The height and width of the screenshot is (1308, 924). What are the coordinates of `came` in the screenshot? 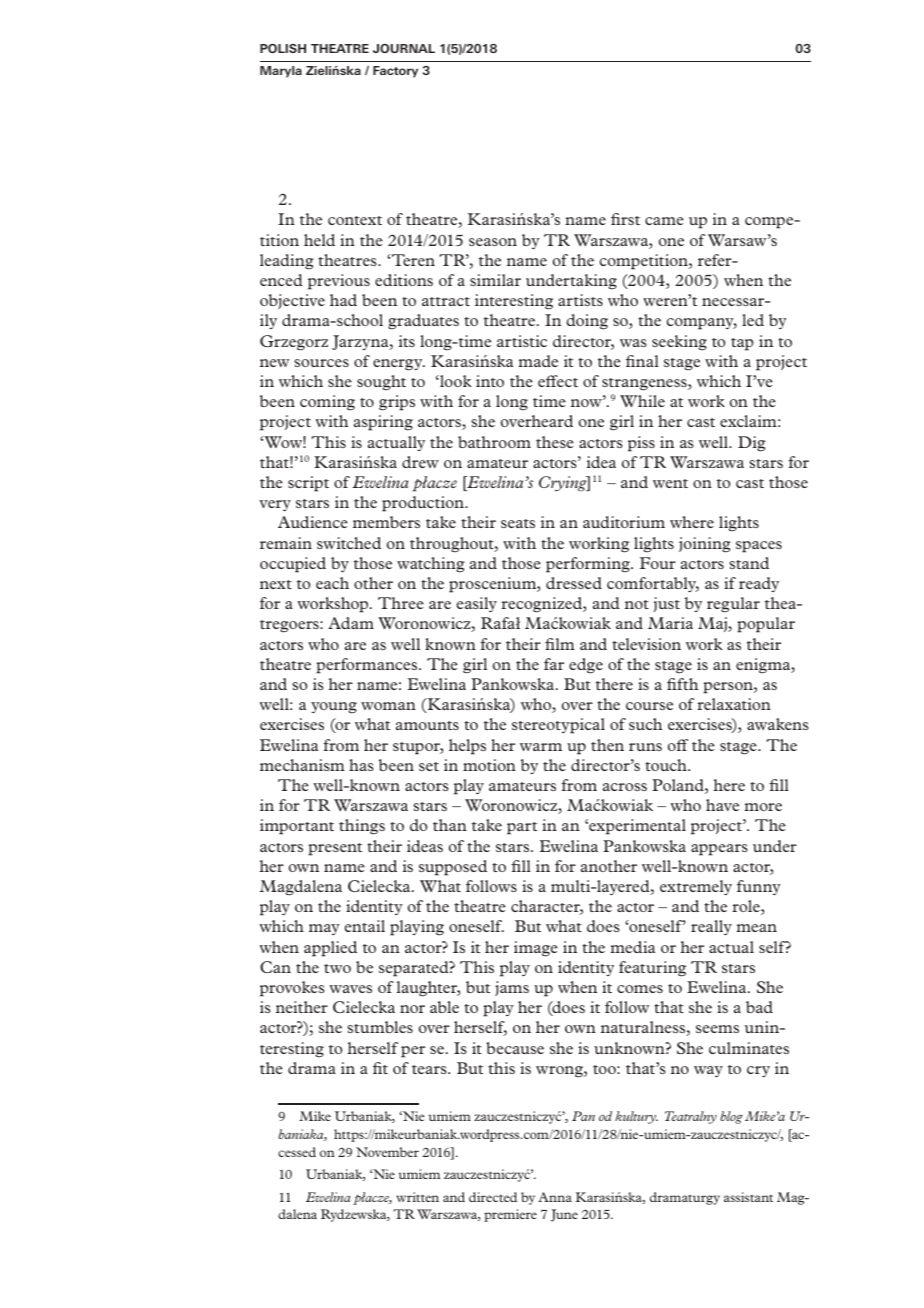 It's located at (664, 221).
